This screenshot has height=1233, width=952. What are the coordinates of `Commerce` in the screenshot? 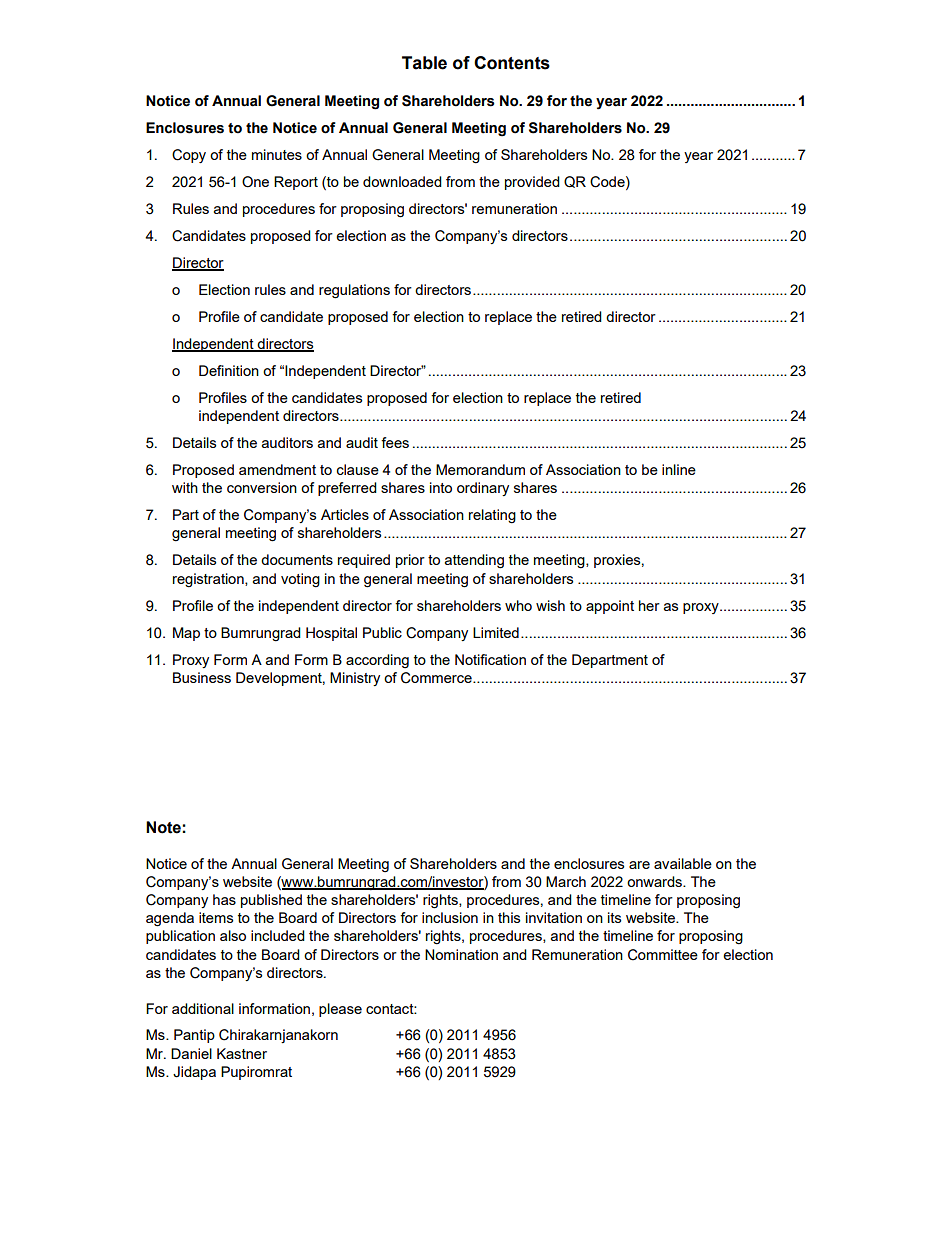 It's located at (437, 678).
